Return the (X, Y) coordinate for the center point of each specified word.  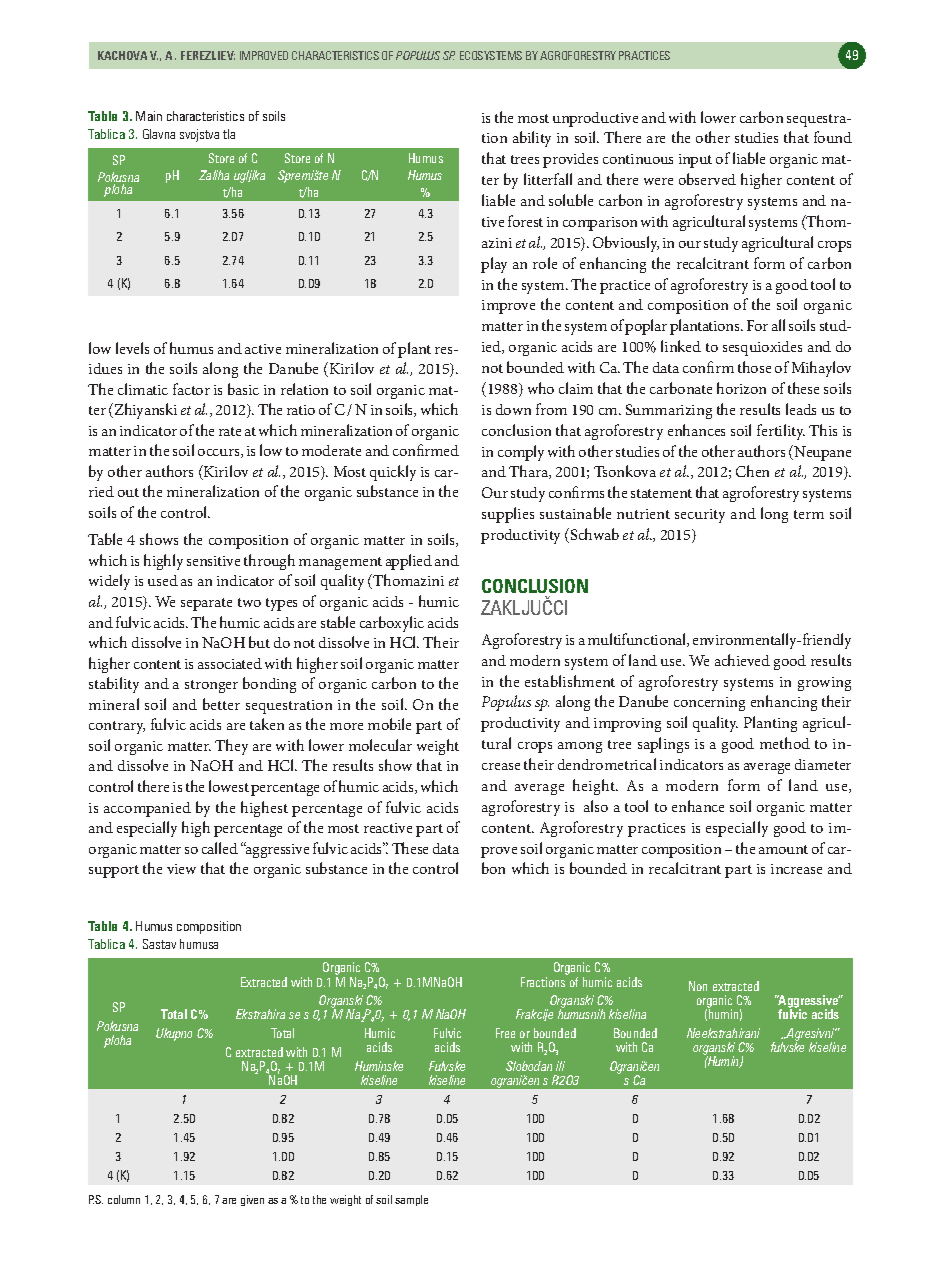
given (252, 1200)
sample (411, 1200)
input (695, 161)
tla (229, 134)
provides (570, 160)
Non (698, 986)
